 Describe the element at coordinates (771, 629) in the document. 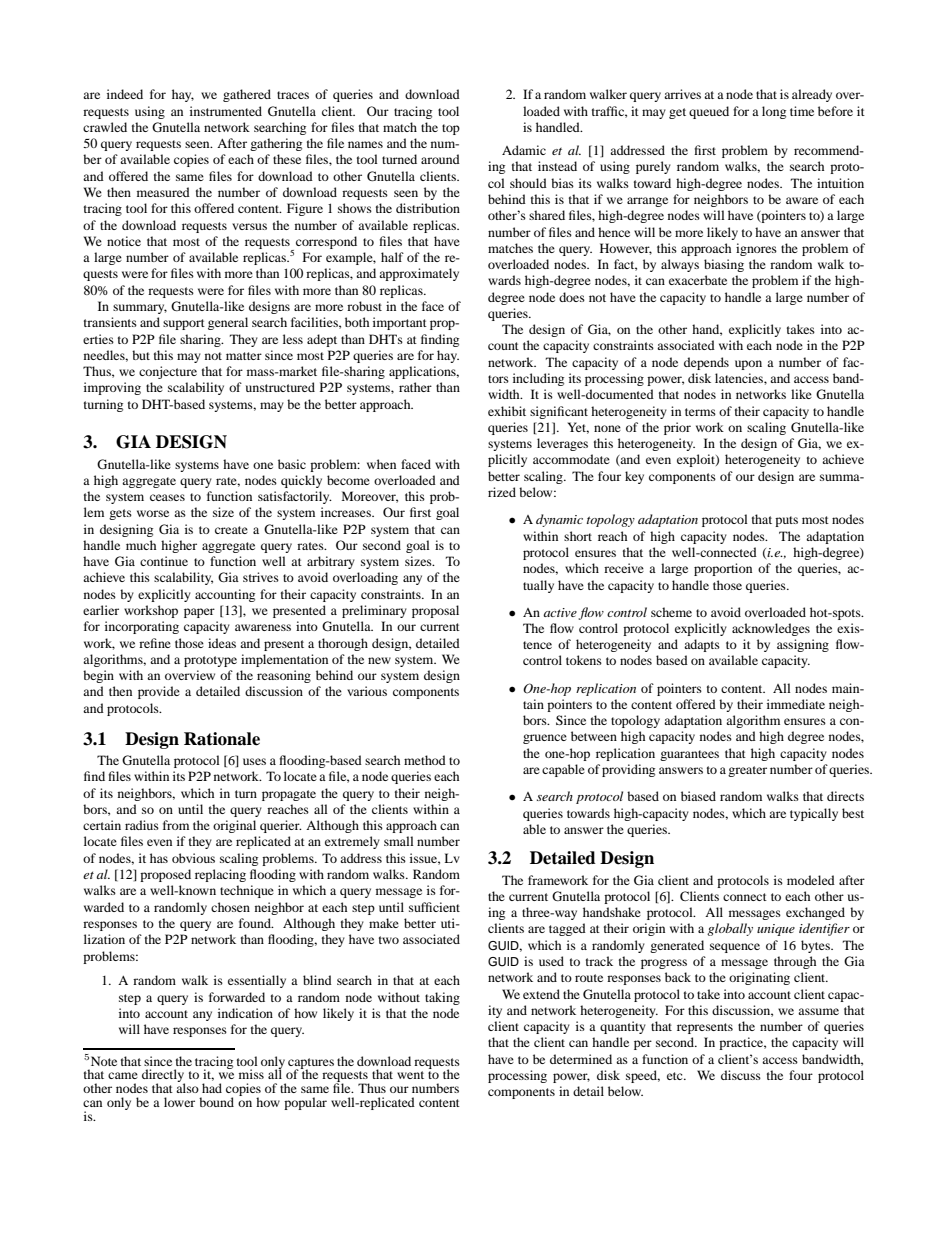

I see `acknowledges` at that location.
